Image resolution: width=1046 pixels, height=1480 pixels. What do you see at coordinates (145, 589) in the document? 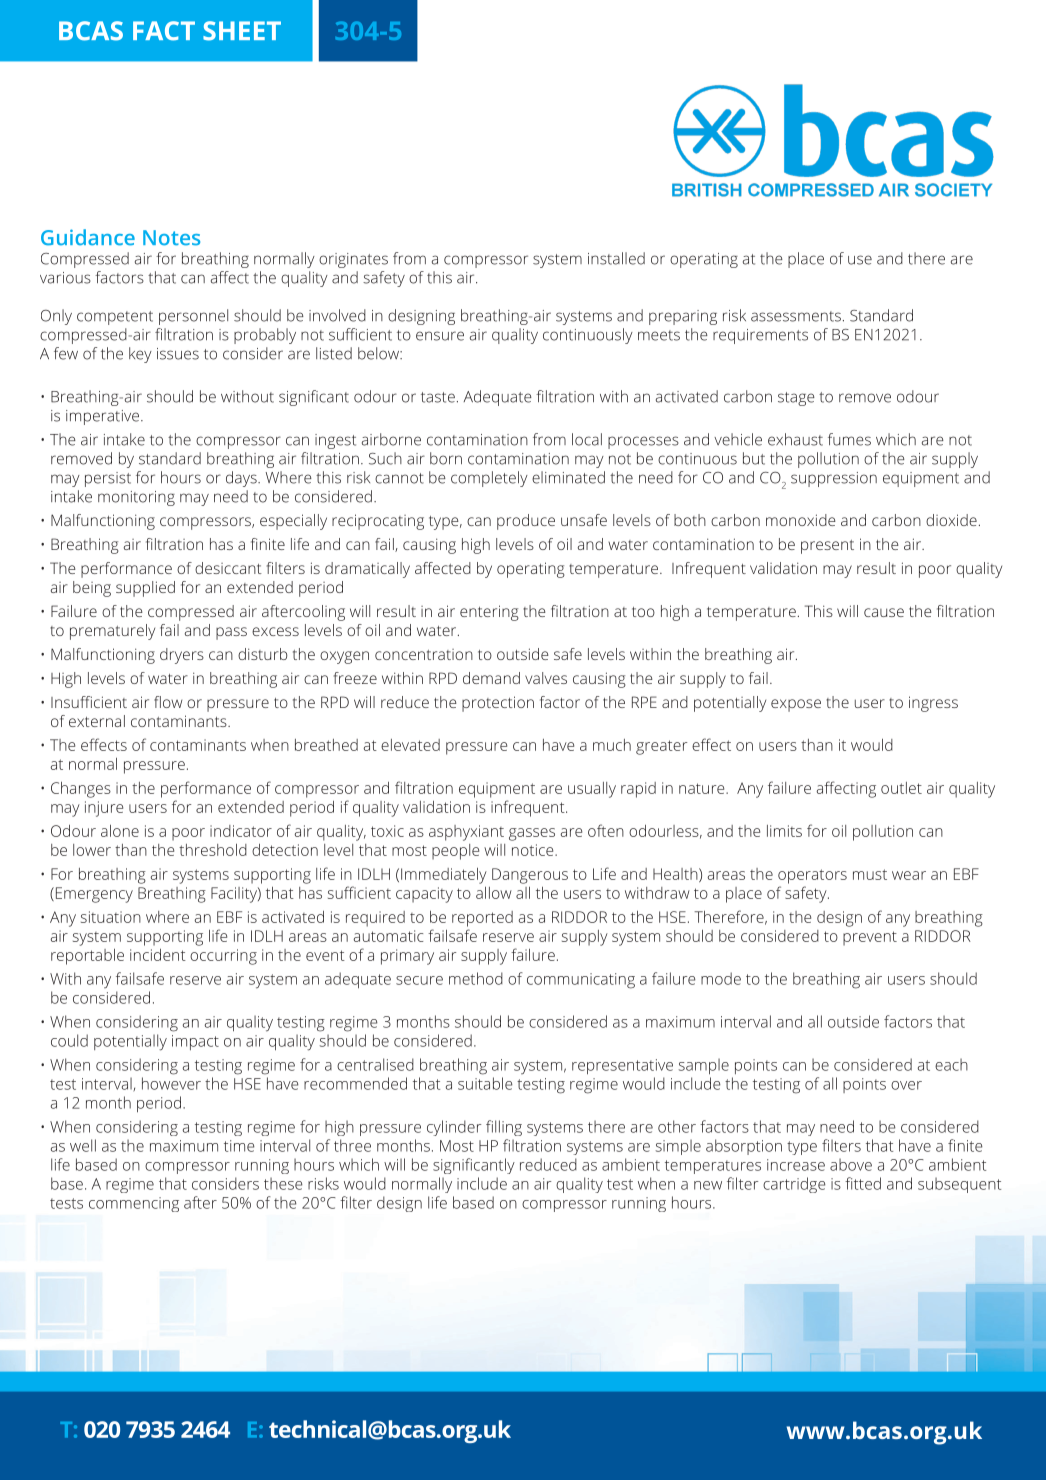
I see `supplied` at bounding box center [145, 589].
